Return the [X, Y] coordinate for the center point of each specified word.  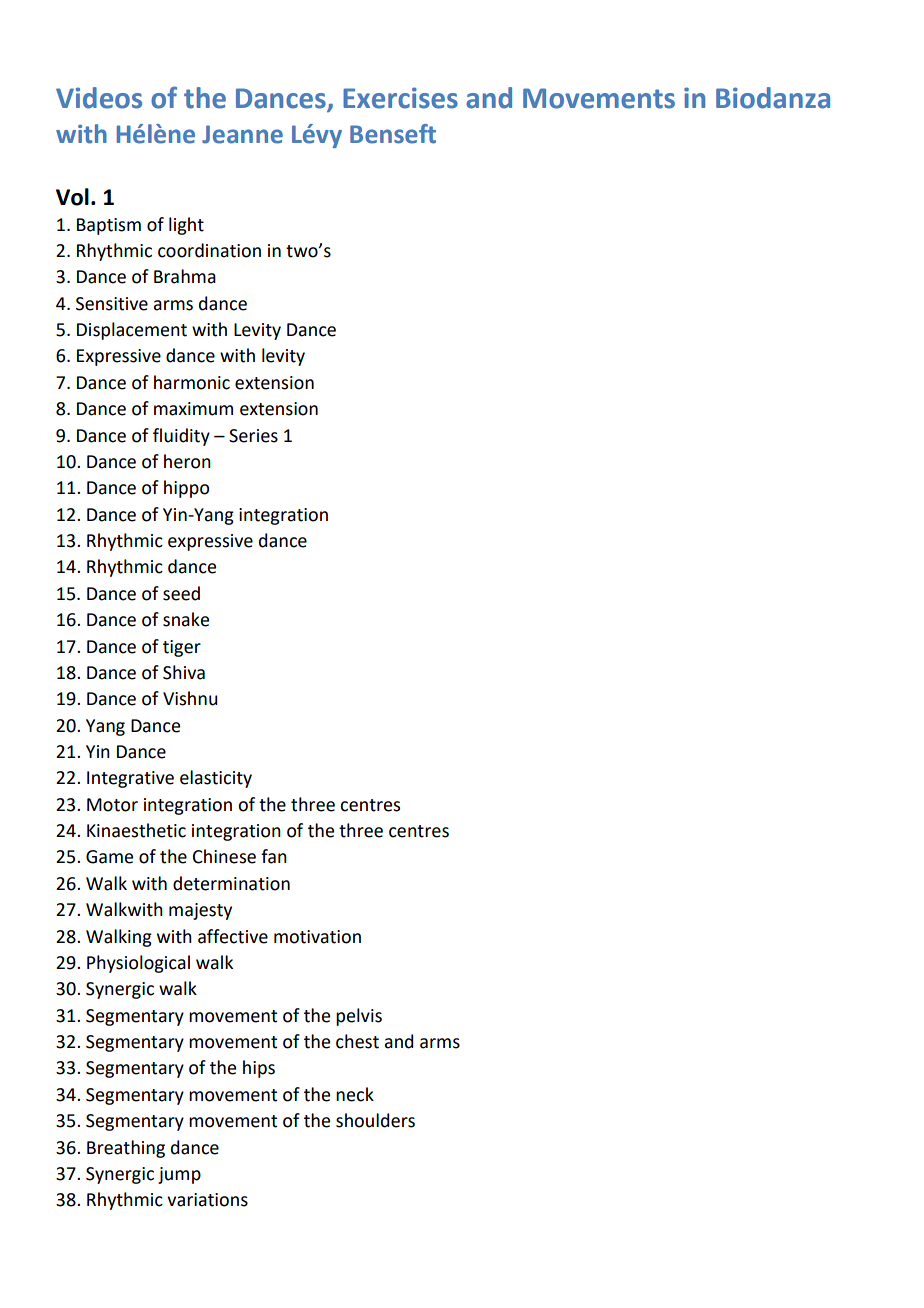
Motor [112, 805]
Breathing [126, 1149]
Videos [99, 98]
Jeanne [242, 134]
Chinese [224, 856]
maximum [193, 409]
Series [253, 436]
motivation [317, 937]
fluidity [181, 437]
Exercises [400, 98]
